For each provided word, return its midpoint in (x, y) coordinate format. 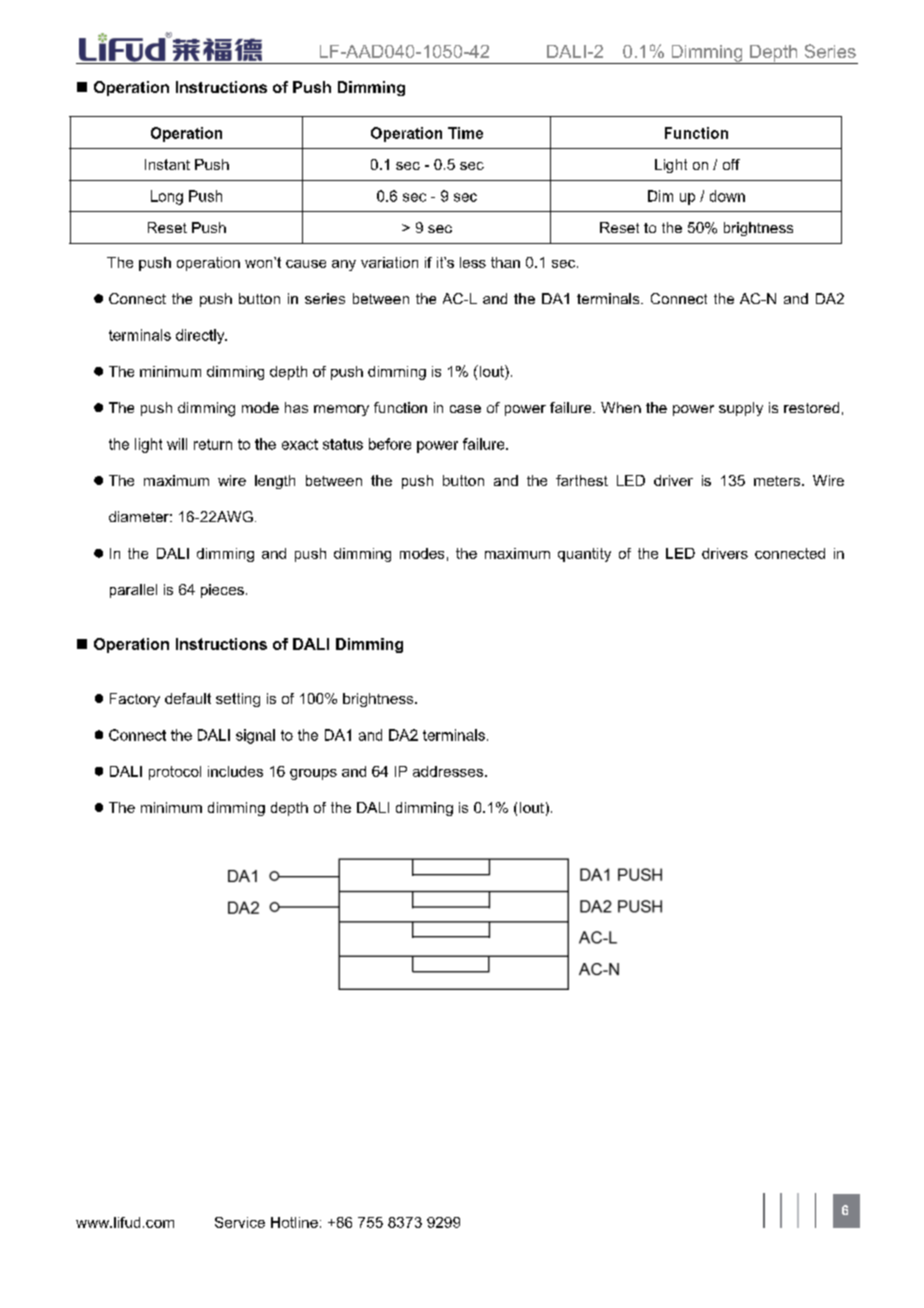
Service (240, 1222)
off (731, 164)
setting (238, 700)
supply (741, 409)
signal (255, 736)
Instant (167, 164)
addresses (448, 771)
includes (235, 771)
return (213, 444)
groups (313, 774)
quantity (584, 555)
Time (465, 133)
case (465, 409)
